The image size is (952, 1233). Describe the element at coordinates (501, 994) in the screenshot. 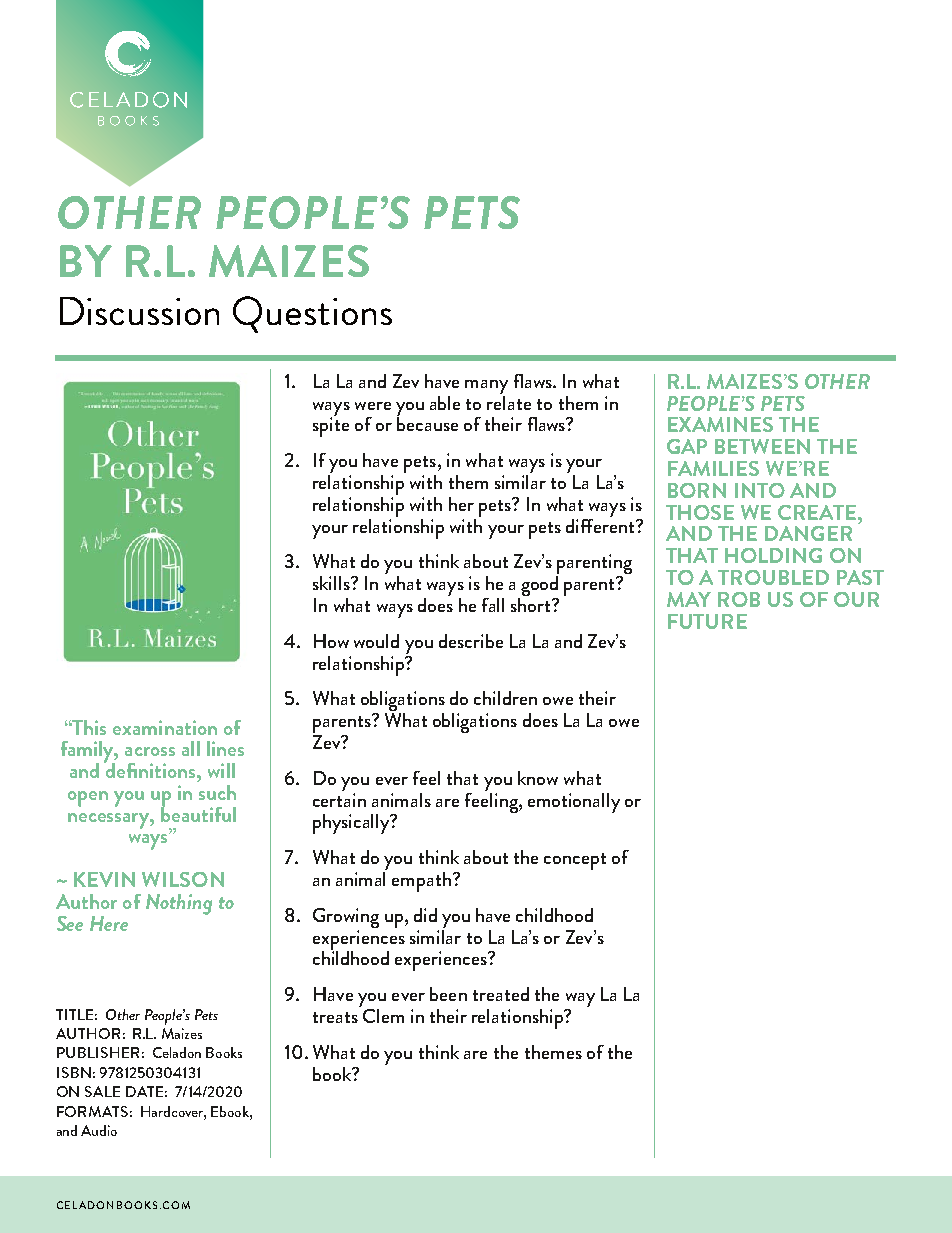

I see `treated` at that location.
